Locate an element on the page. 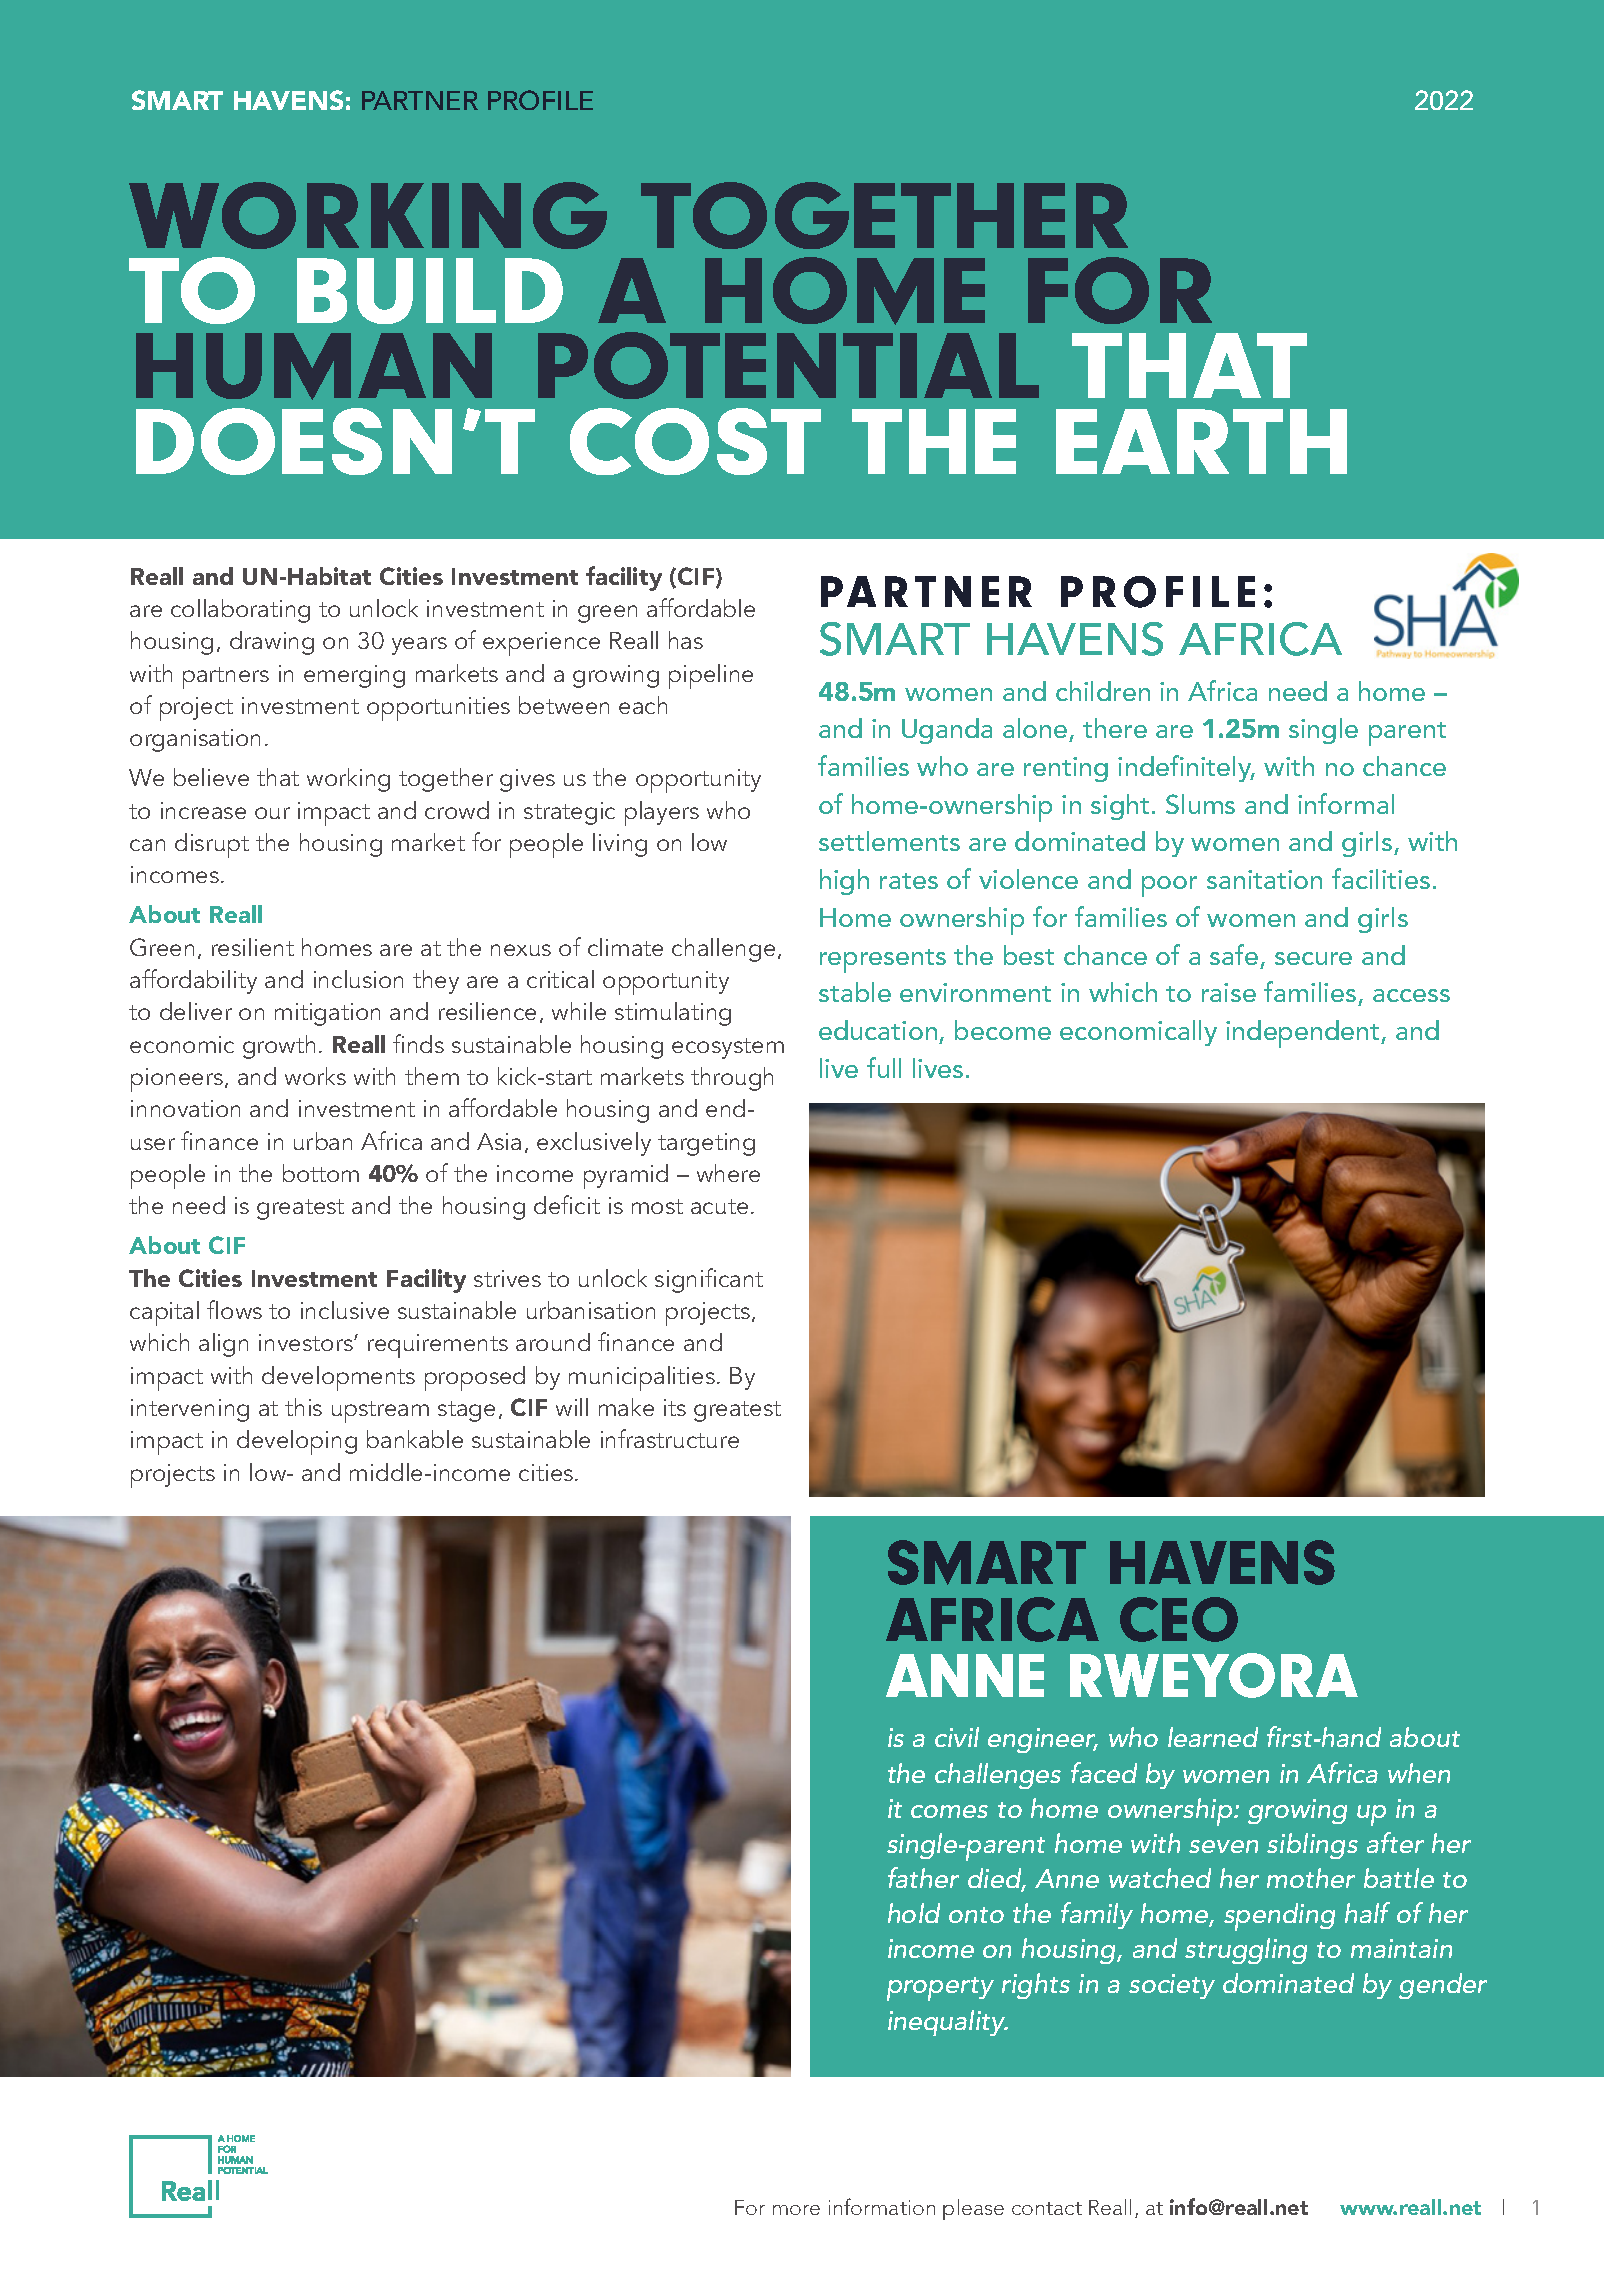 The height and width of the page is (2269, 1604). independent is located at coordinates (1304, 1034).
